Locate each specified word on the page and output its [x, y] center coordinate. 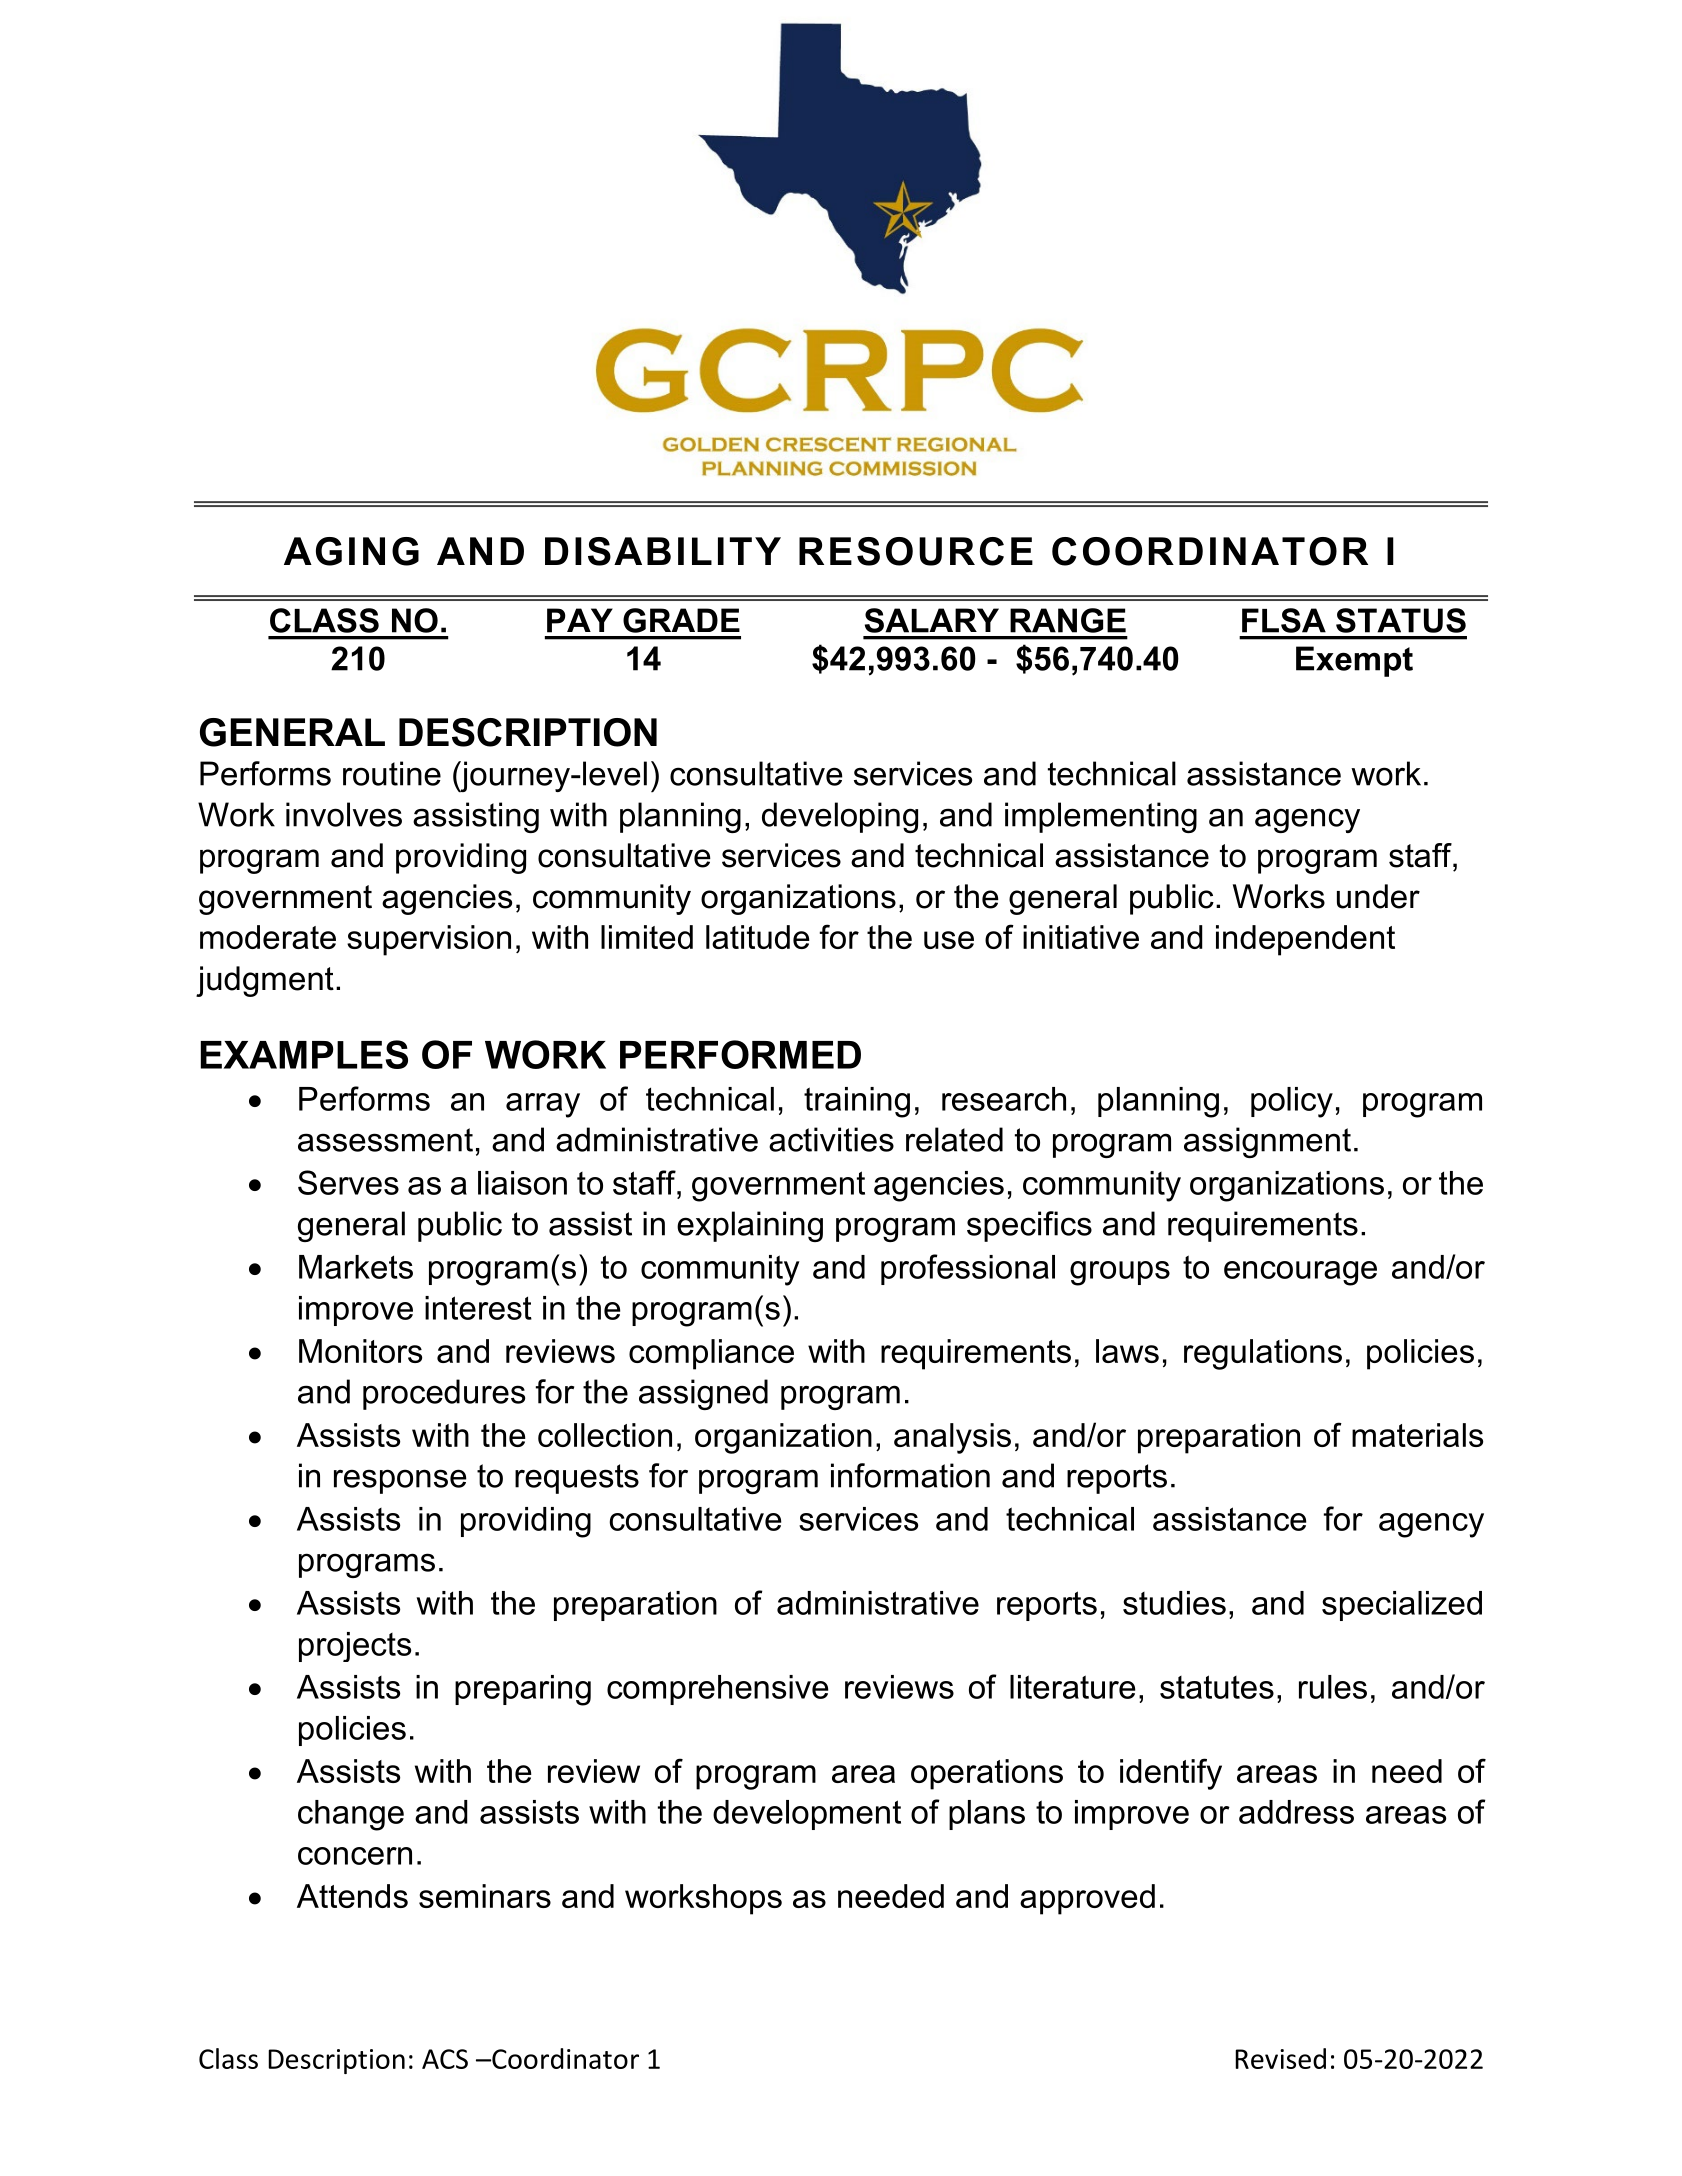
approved [1087, 1899]
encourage [1300, 1273]
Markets [356, 1267]
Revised [1280, 2058]
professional [968, 1269]
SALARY [932, 620]
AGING [351, 551]
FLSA [1284, 620]
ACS [445, 2059]
